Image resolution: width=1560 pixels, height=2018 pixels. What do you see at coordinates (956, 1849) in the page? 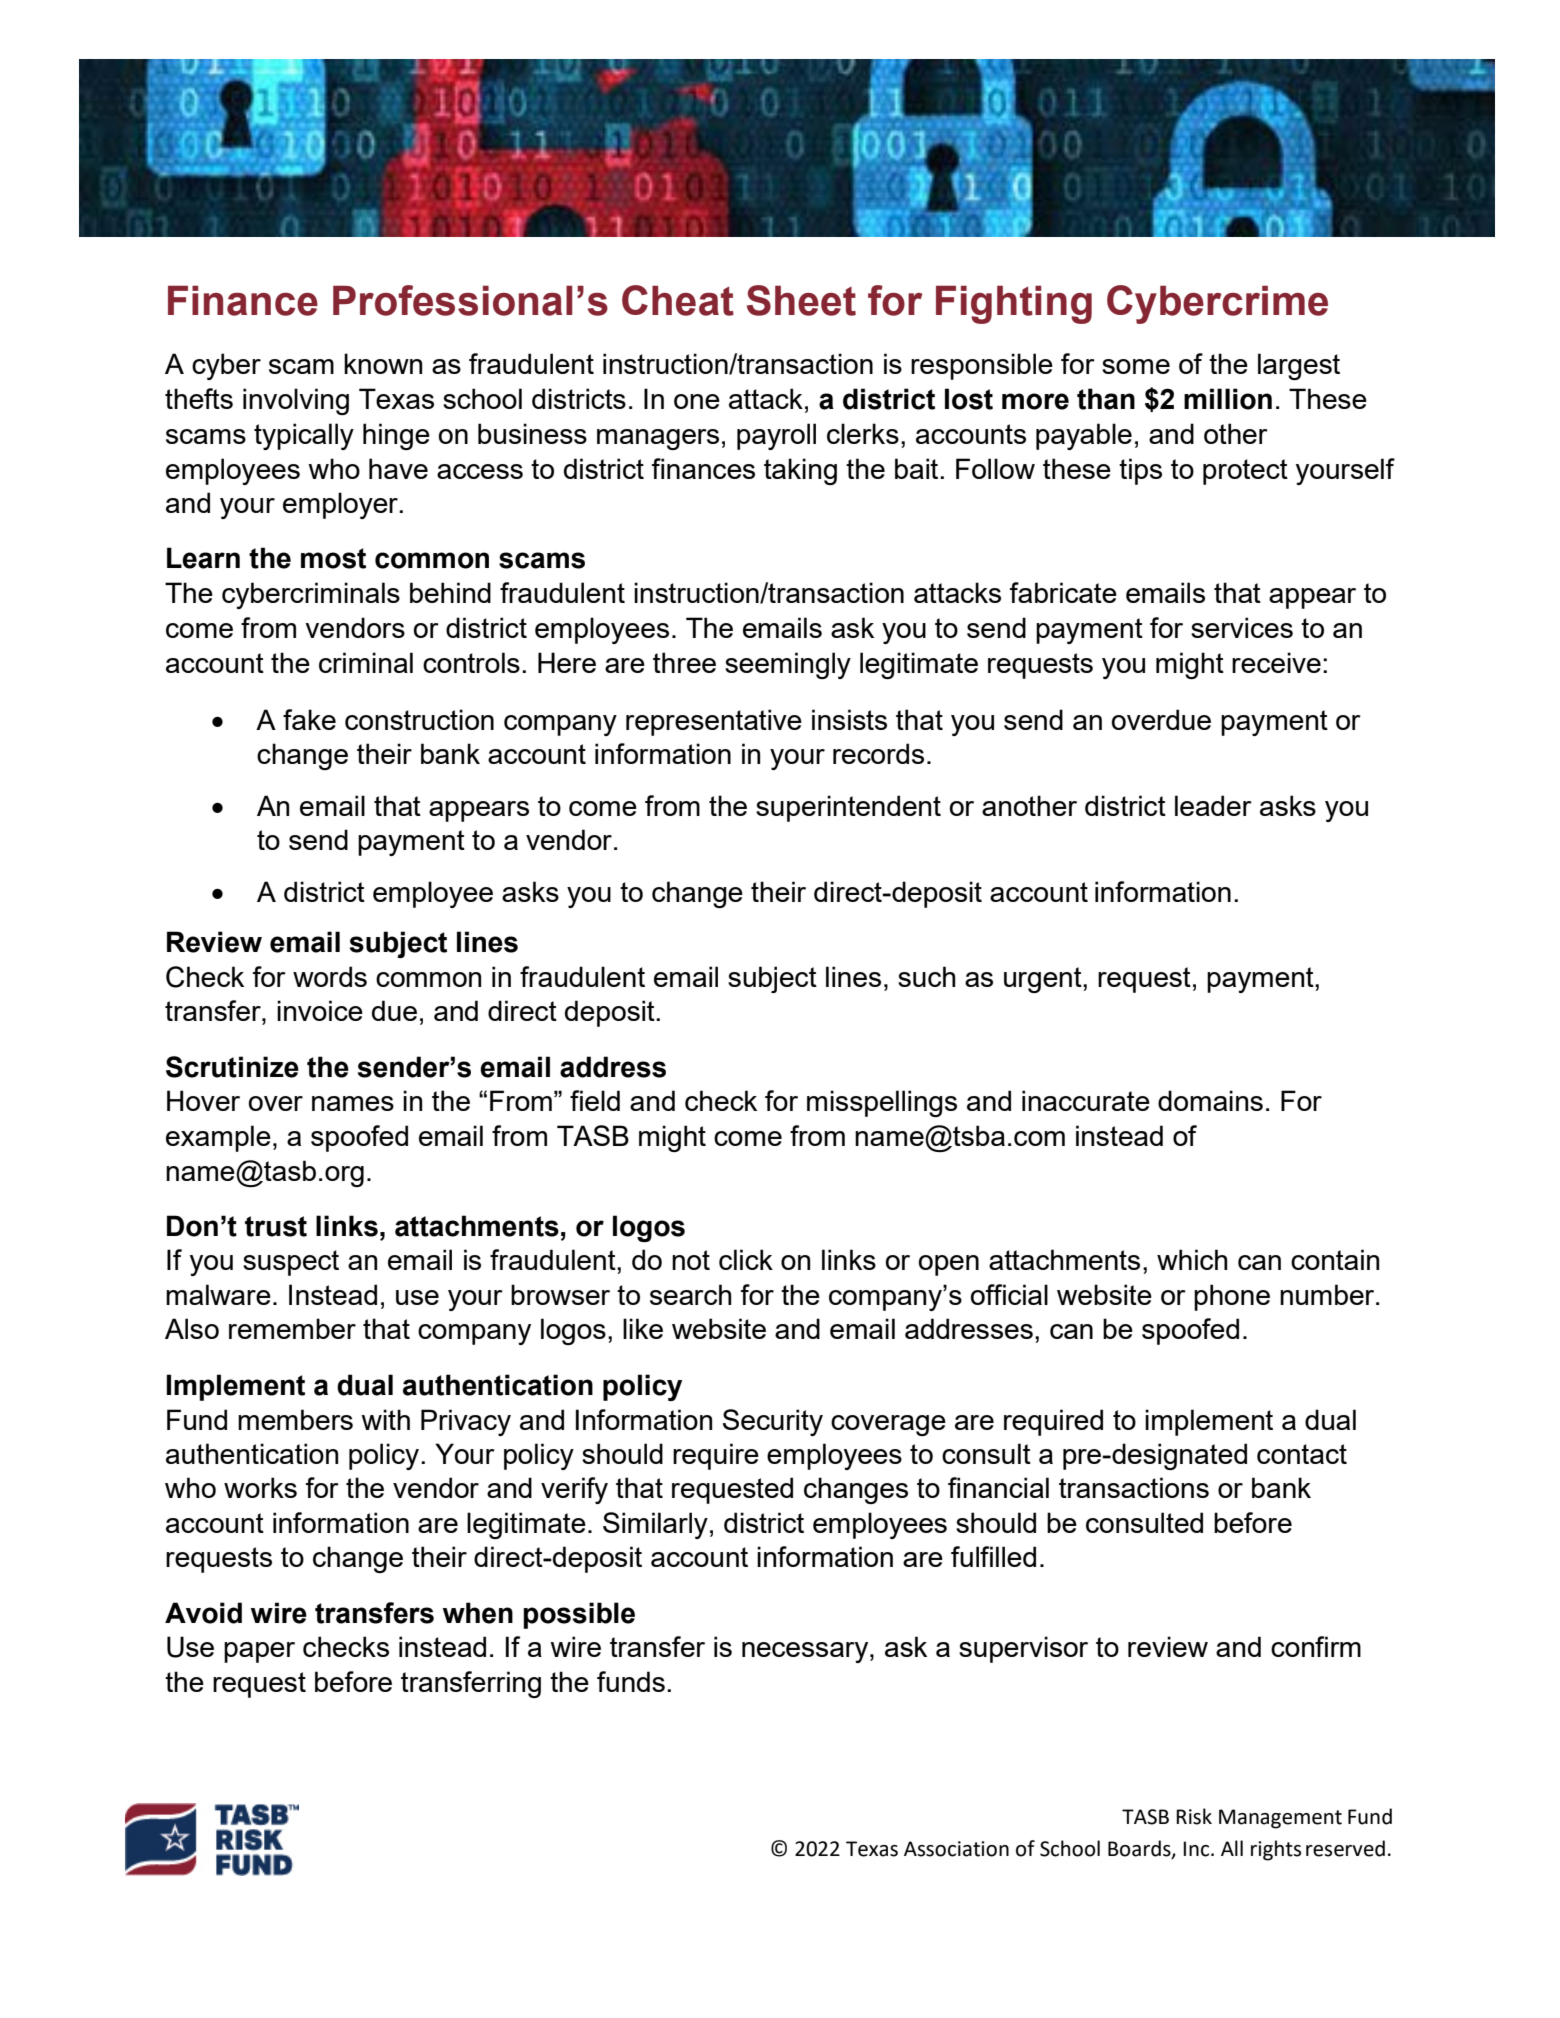
I see `Association` at bounding box center [956, 1849].
